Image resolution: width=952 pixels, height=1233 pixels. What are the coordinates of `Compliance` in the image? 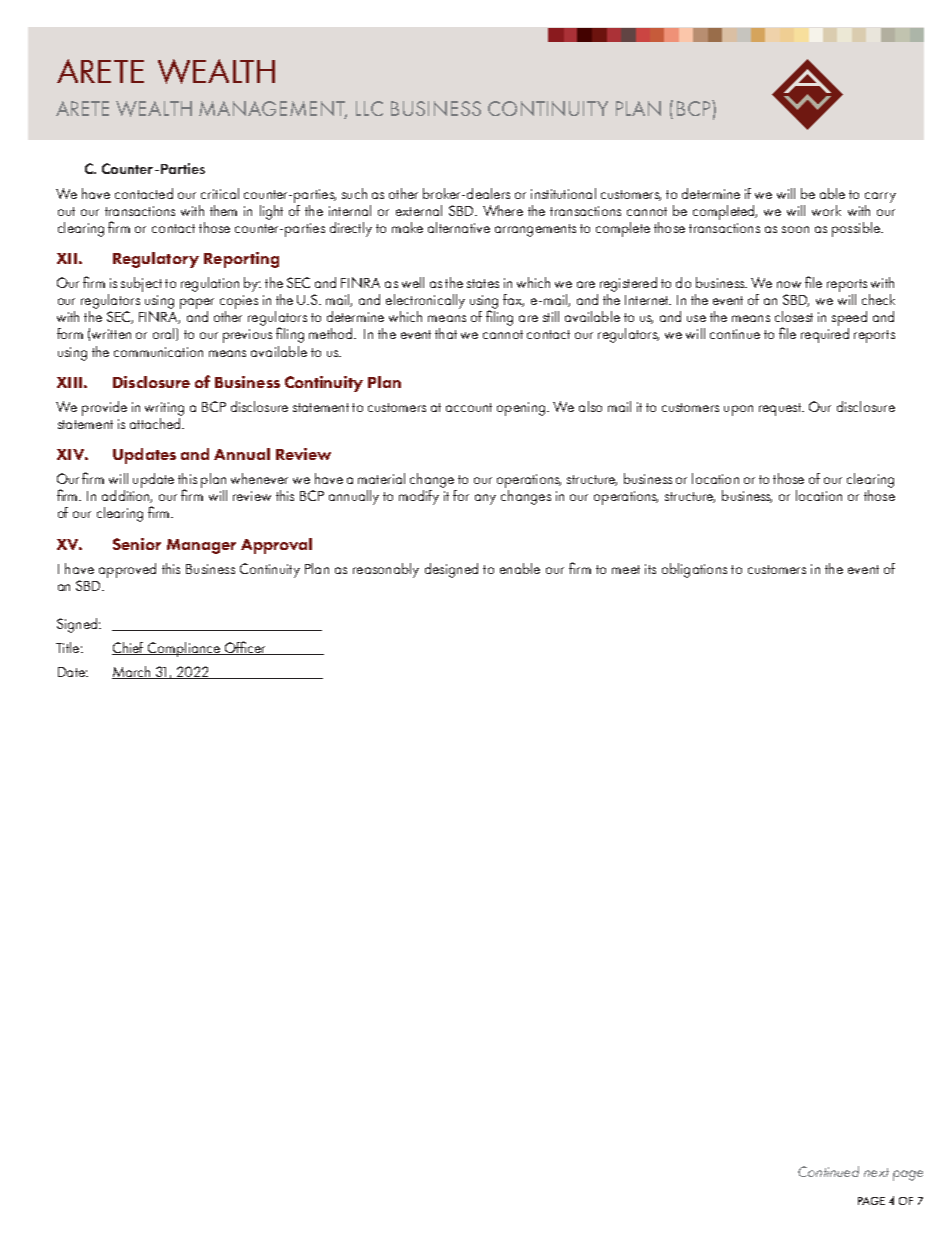 It's located at (184, 649).
